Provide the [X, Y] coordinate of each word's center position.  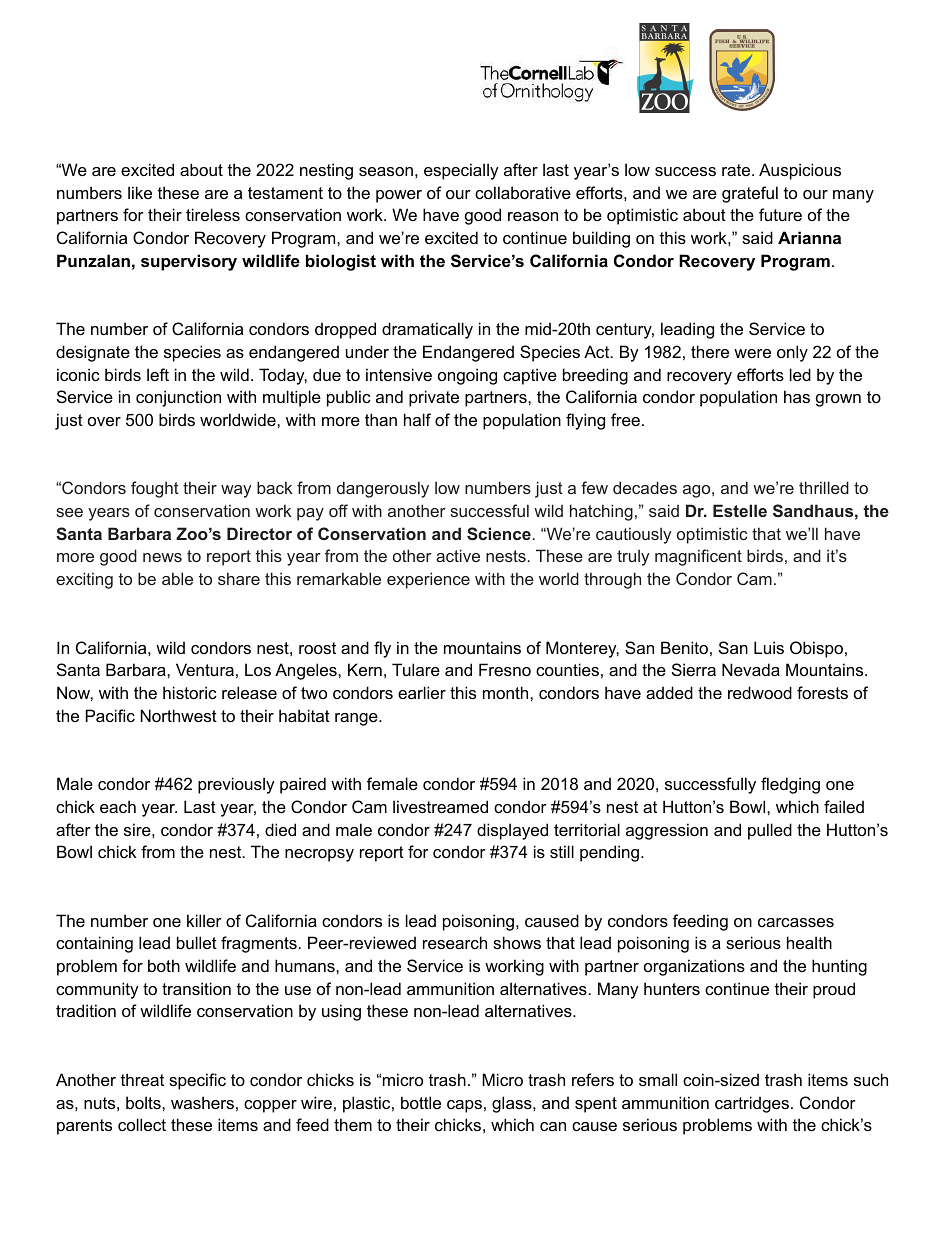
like [140, 192]
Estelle [740, 510]
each [118, 806]
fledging [790, 785]
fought [155, 489]
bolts [144, 1102]
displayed [512, 831]
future [780, 214]
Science [499, 533]
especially [461, 171]
